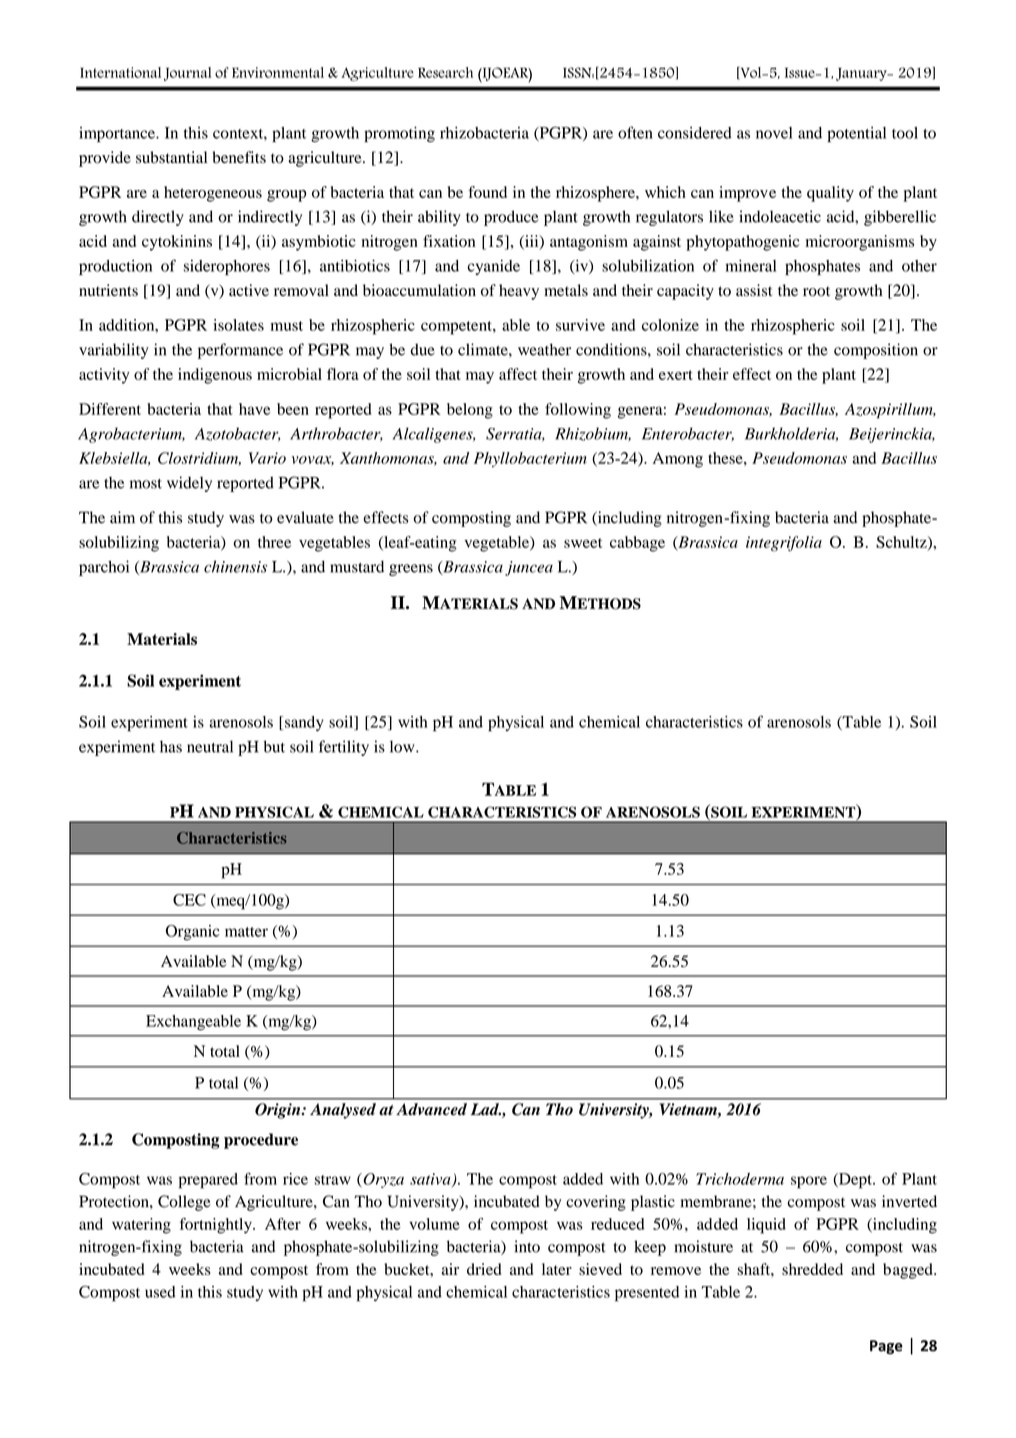  What do you see at coordinates (583, 543) in the page?
I see `sweet` at bounding box center [583, 543].
